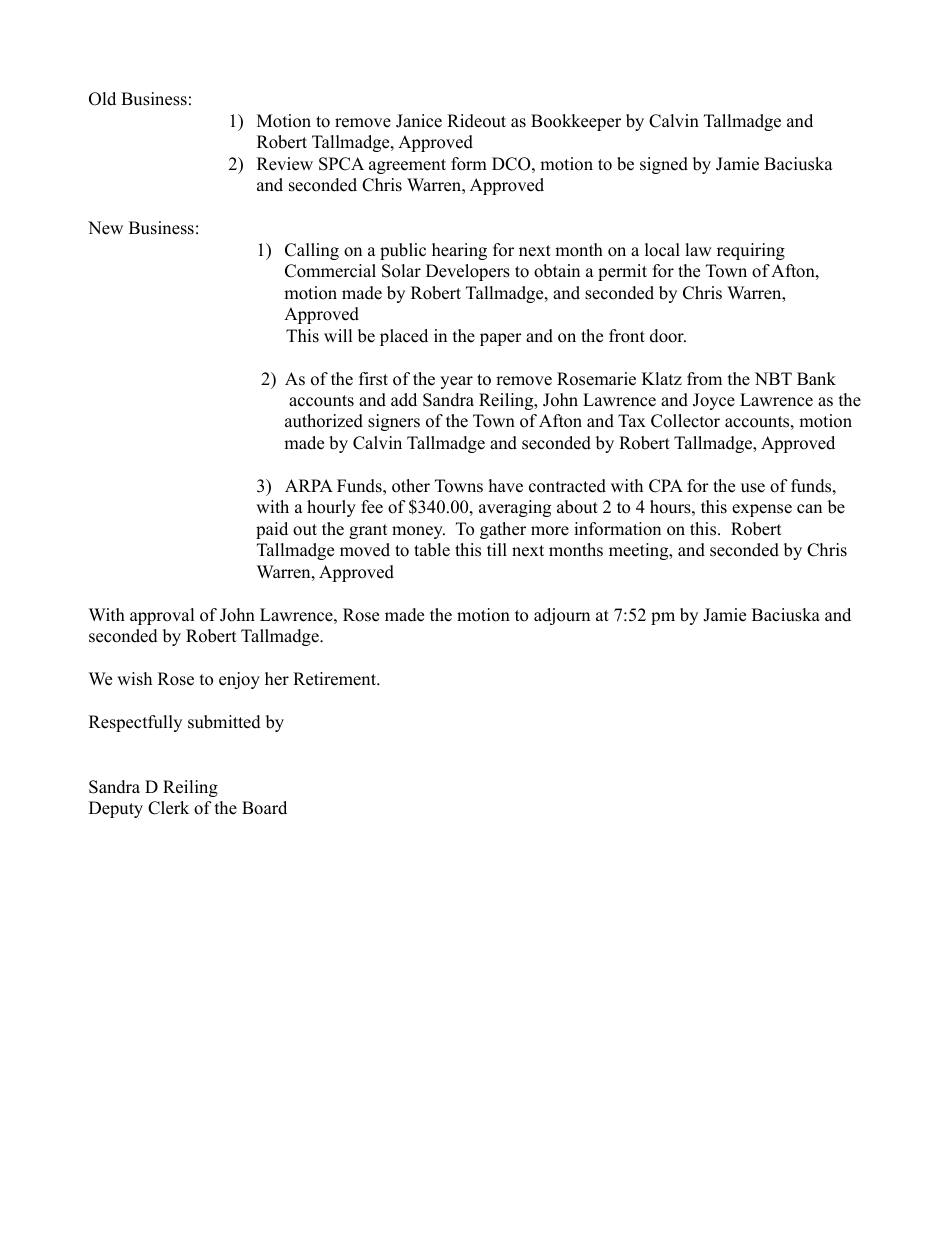 This image has height=1233, width=952. Describe the element at coordinates (762, 510) in the image. I see `expense` at that location.
